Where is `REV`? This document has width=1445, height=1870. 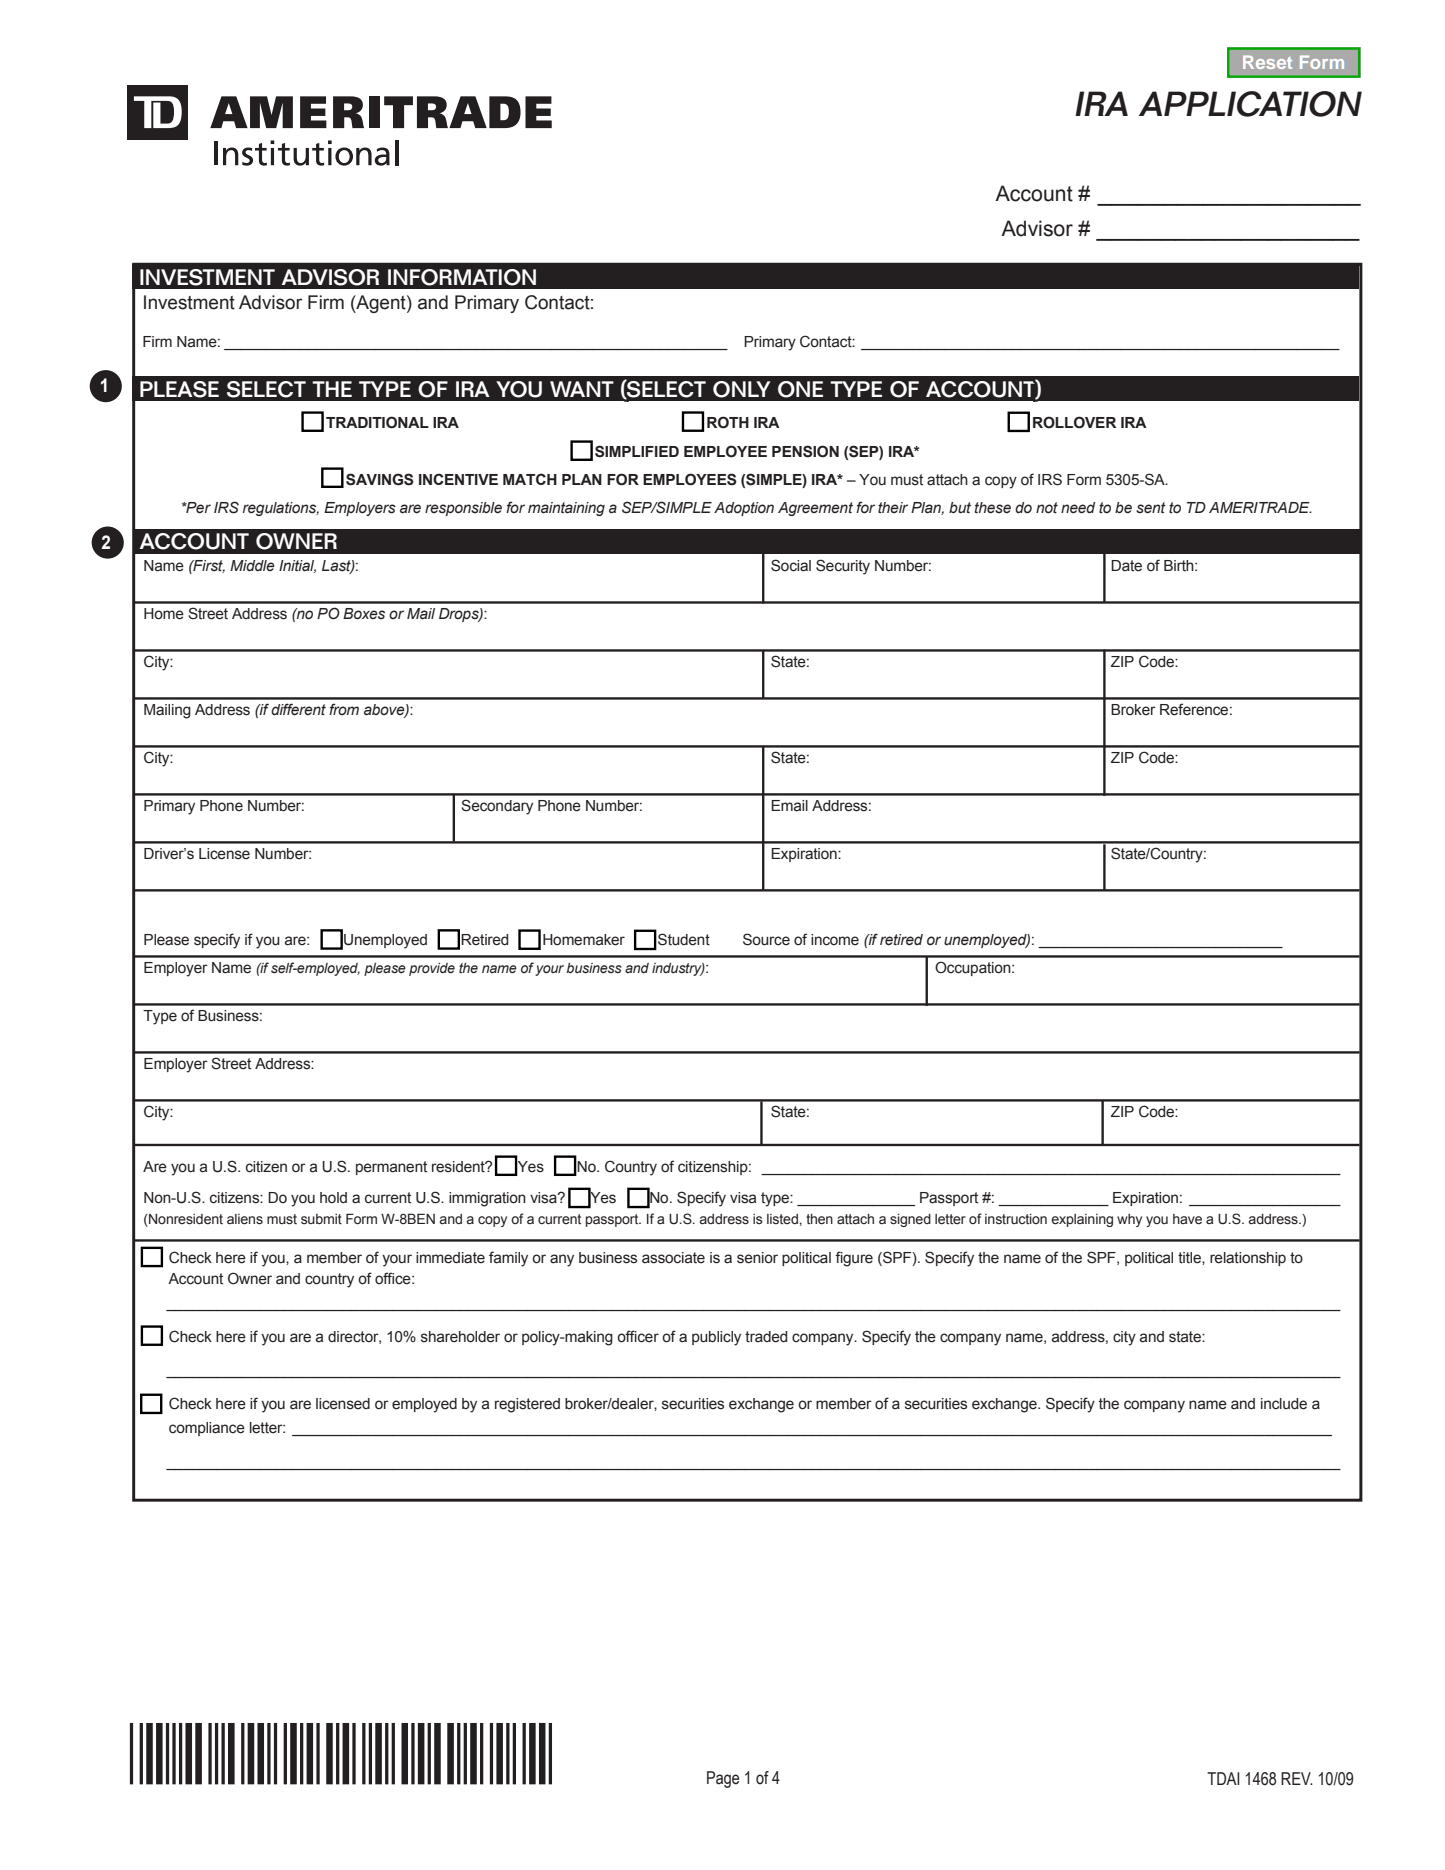
REV is located at coordinates (1297, 1778).
